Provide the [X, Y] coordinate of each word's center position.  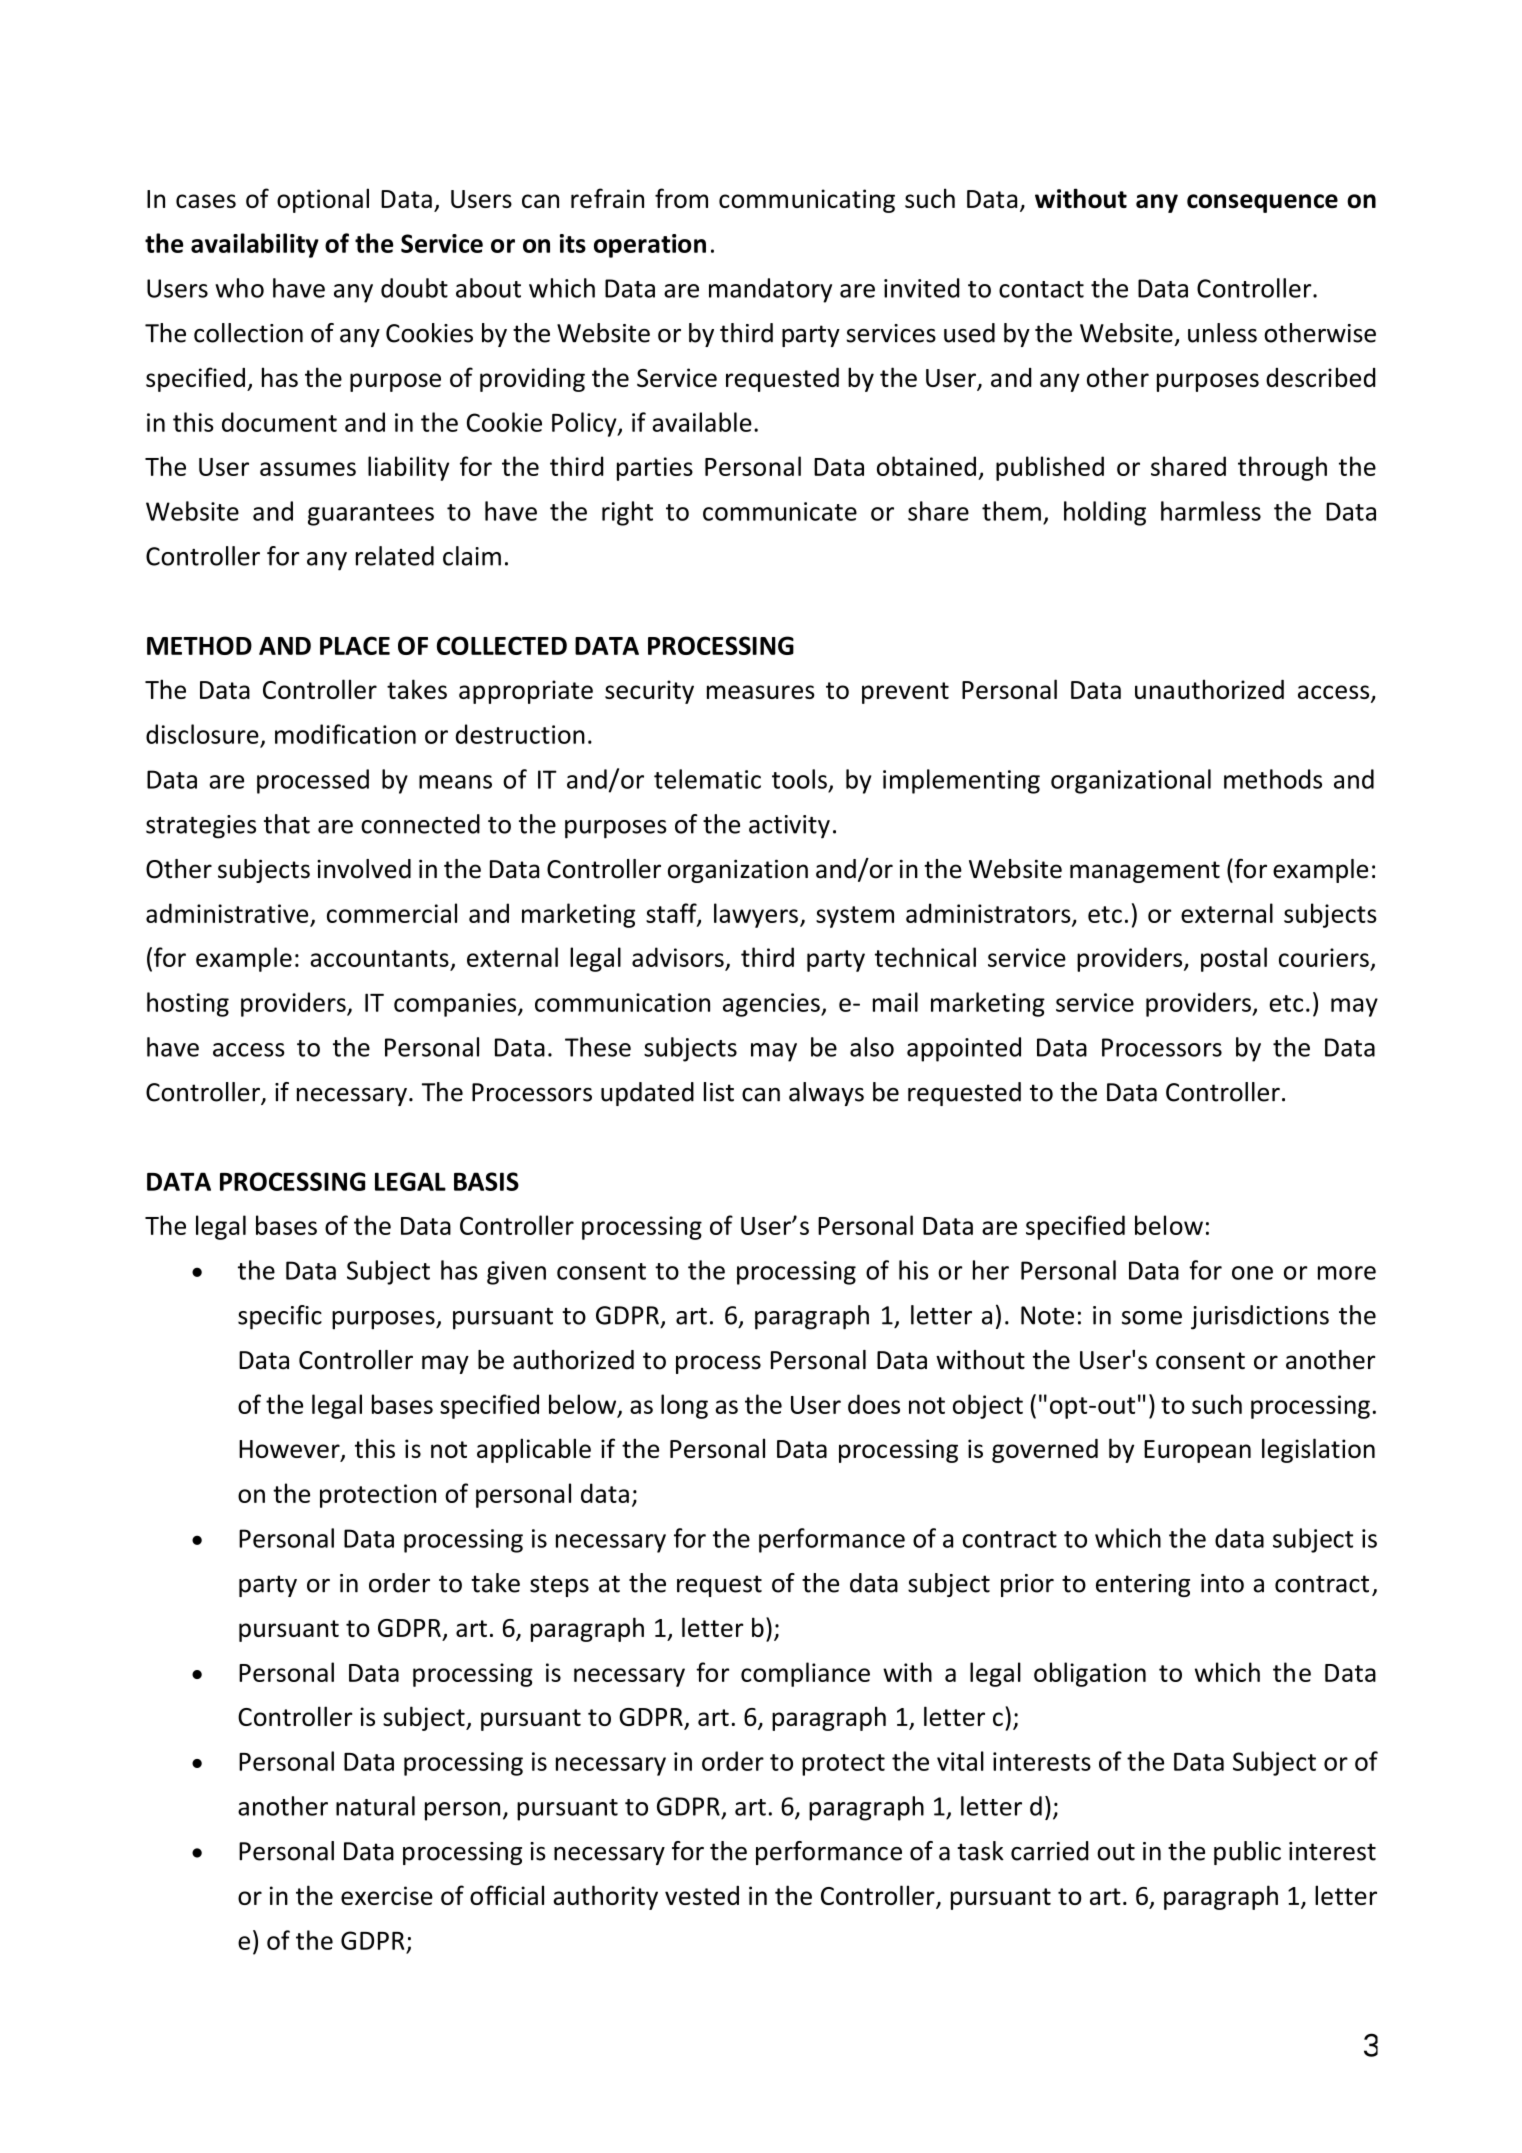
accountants [379, 958]
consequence [1262, 203]
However [290, 1450]
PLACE [355, 645]
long [684, 1406]
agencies [772, 1005]
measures [761, 692]
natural [375, 1806]
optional [323, 200]
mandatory [770, 290]
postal [1234, 959]
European [1197, 1451]
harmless [1211, 511]
